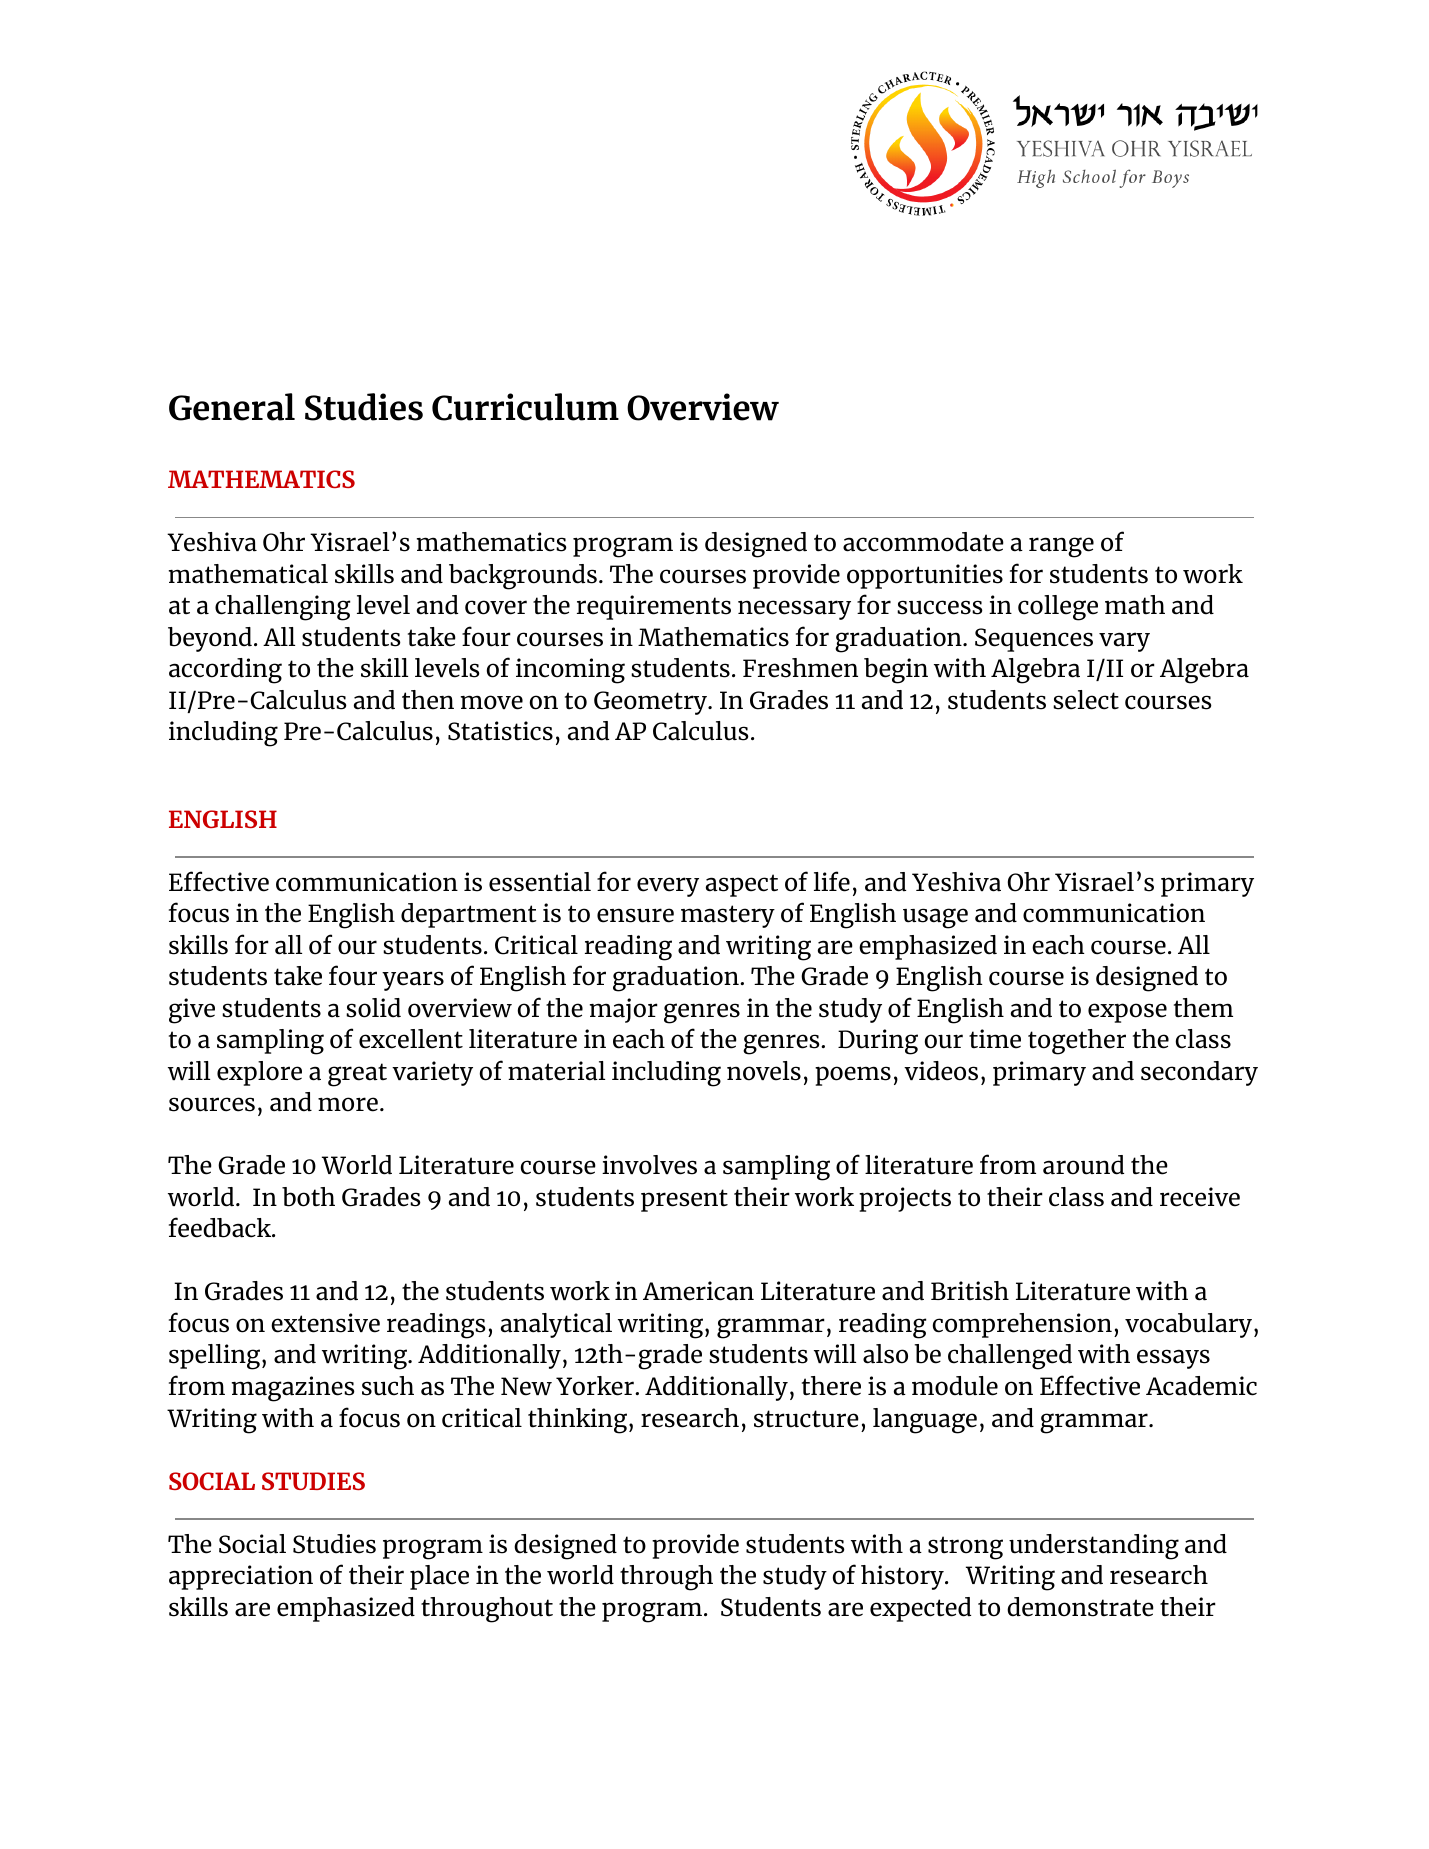 This document has height=1849, width=1429. What do you see at coordinates (525, 407) in the document?
I see `Curriculum` at bounding box center [525, 407].
